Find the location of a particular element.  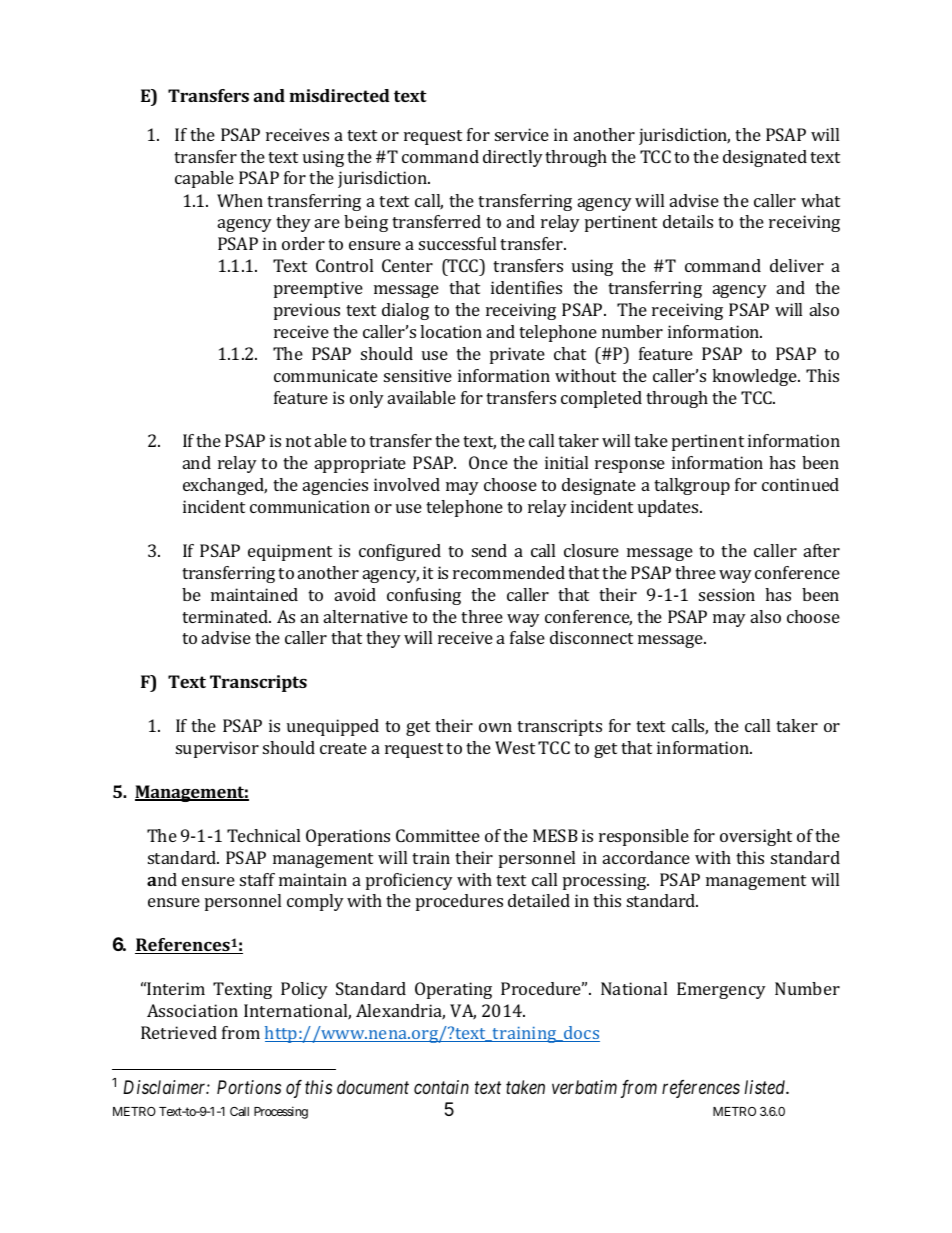

misdirected is located at coordinates (339, 95).
